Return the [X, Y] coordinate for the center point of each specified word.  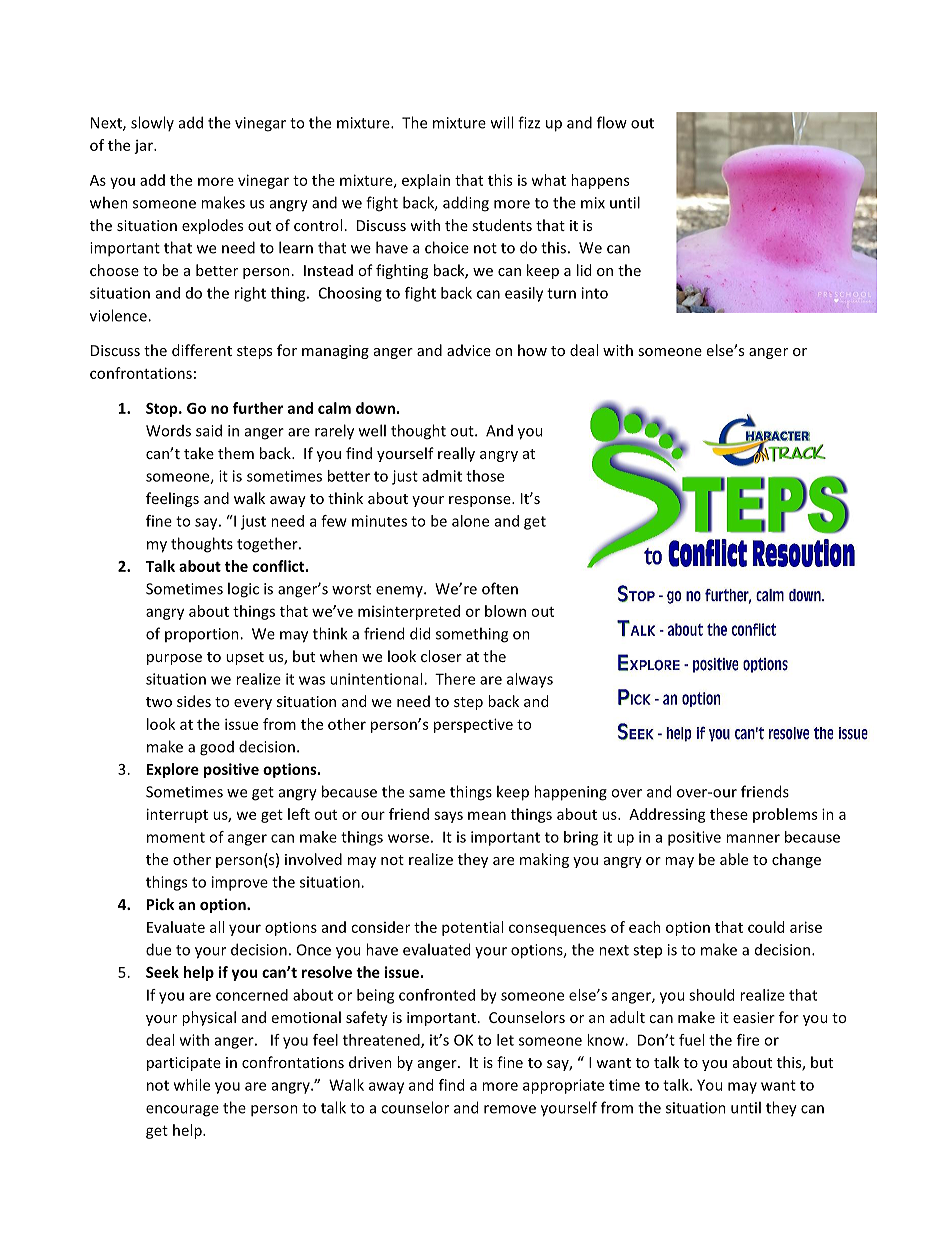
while [192, 1085]
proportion [203, 635]
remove [510, 1109]
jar [144, 147]
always [530, 680]
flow [612, 122]
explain [426, 181]
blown [505, 611]
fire [748, 1040]
